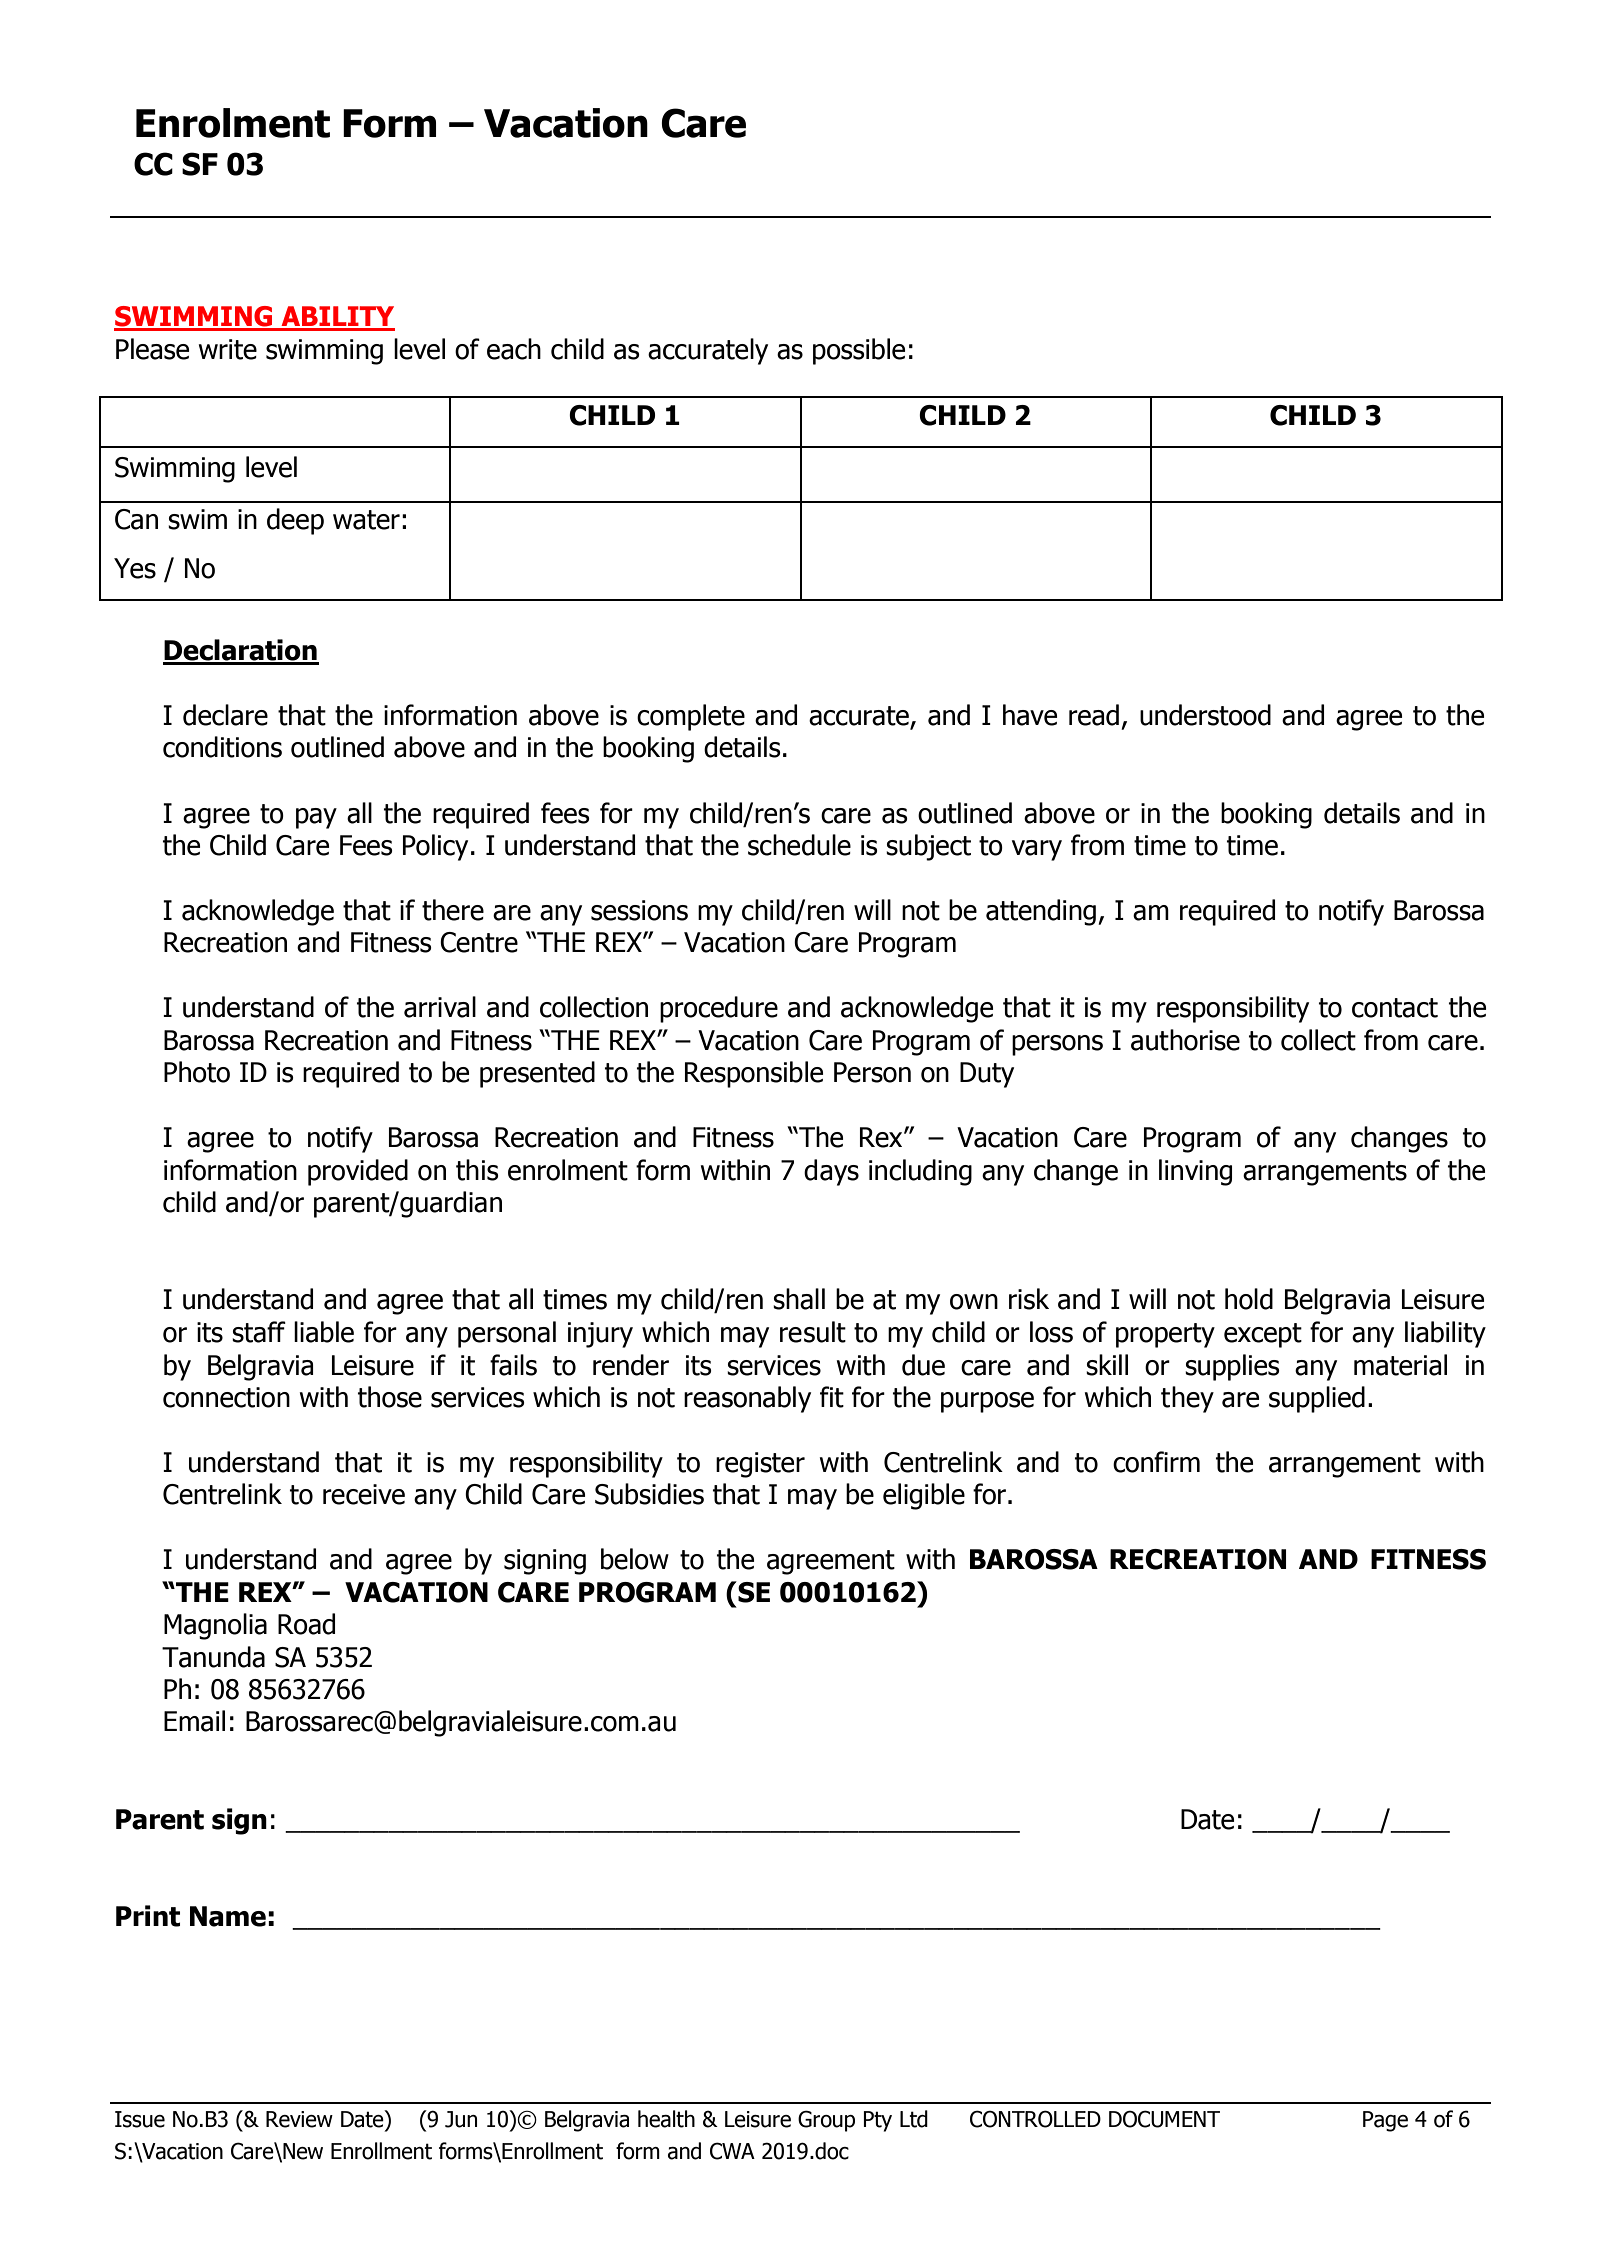  Describe the element at coordinates (760, 1465) in the screenshot. I see `register` at that location.
